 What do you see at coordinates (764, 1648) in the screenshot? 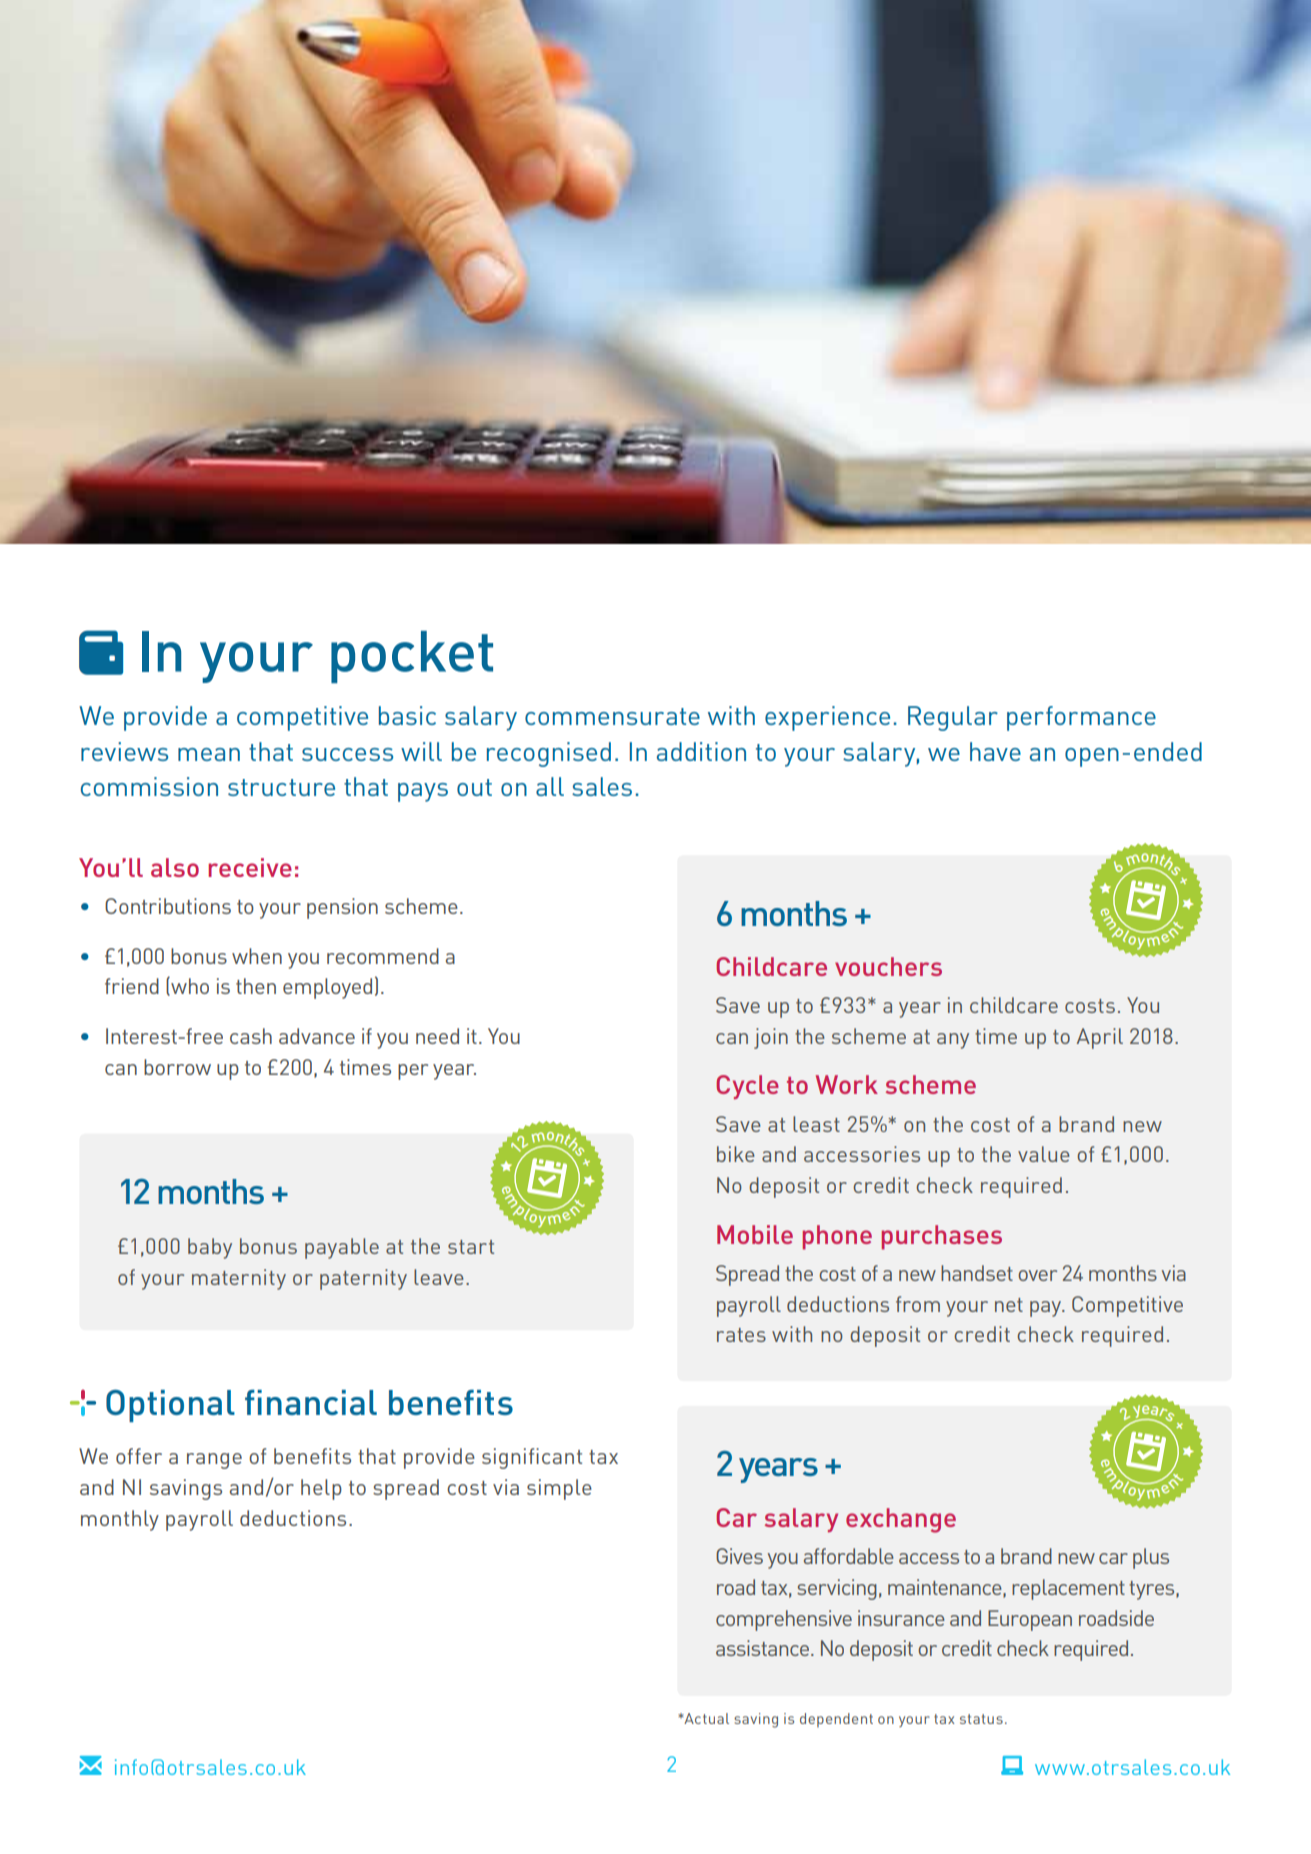
I see `assistance` at bounding box center [764, 1648].
